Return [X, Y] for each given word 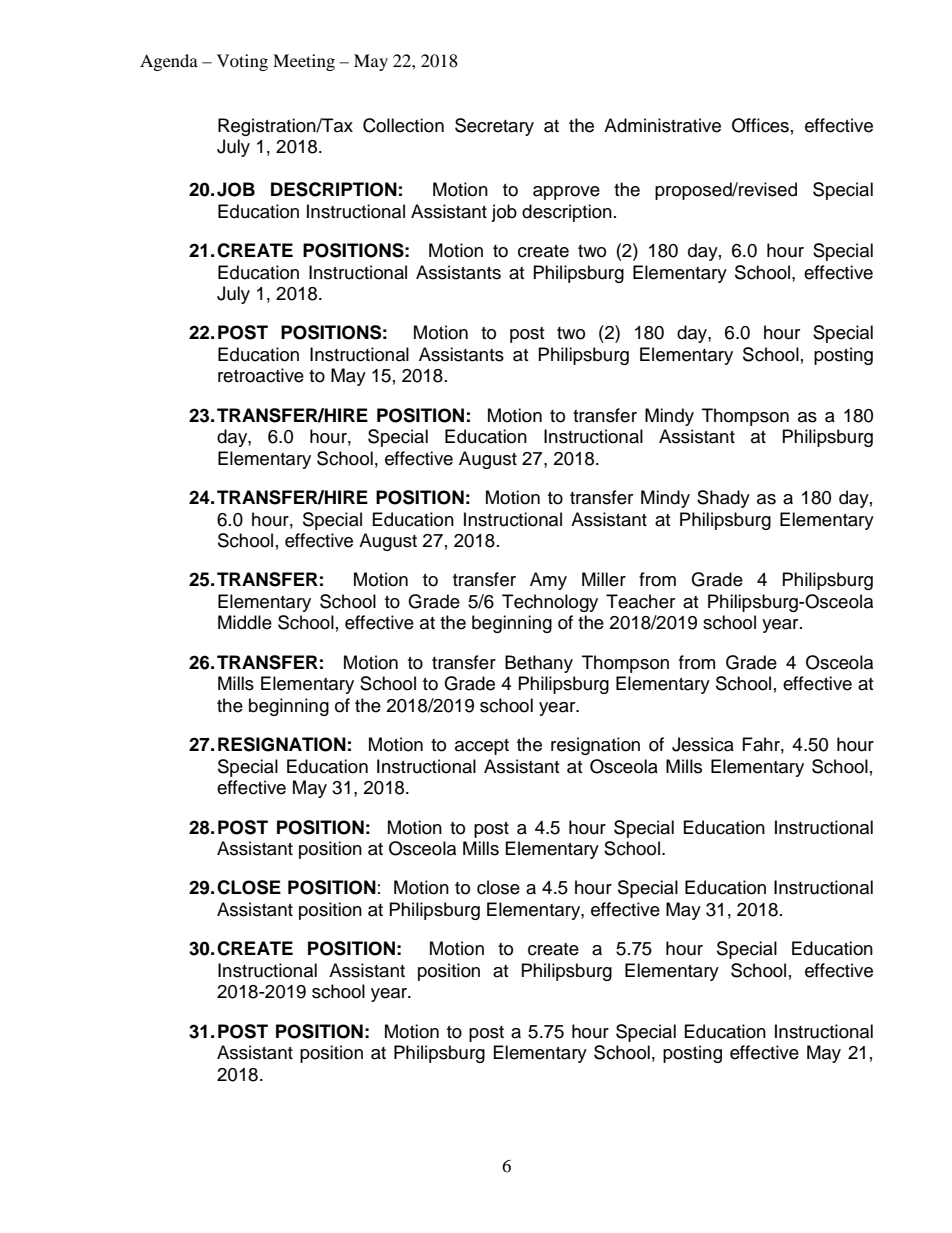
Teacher [640, 601]
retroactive [261, 375]
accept [482, 747]
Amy [548, 581]
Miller [604, 579]
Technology [550, 603]
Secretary [494, 127]
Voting [242, 62]
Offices [760, 125]
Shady [723, 499]
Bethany [539, 664]
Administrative [662, 125]
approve [566, 193]
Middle [245, 622]
